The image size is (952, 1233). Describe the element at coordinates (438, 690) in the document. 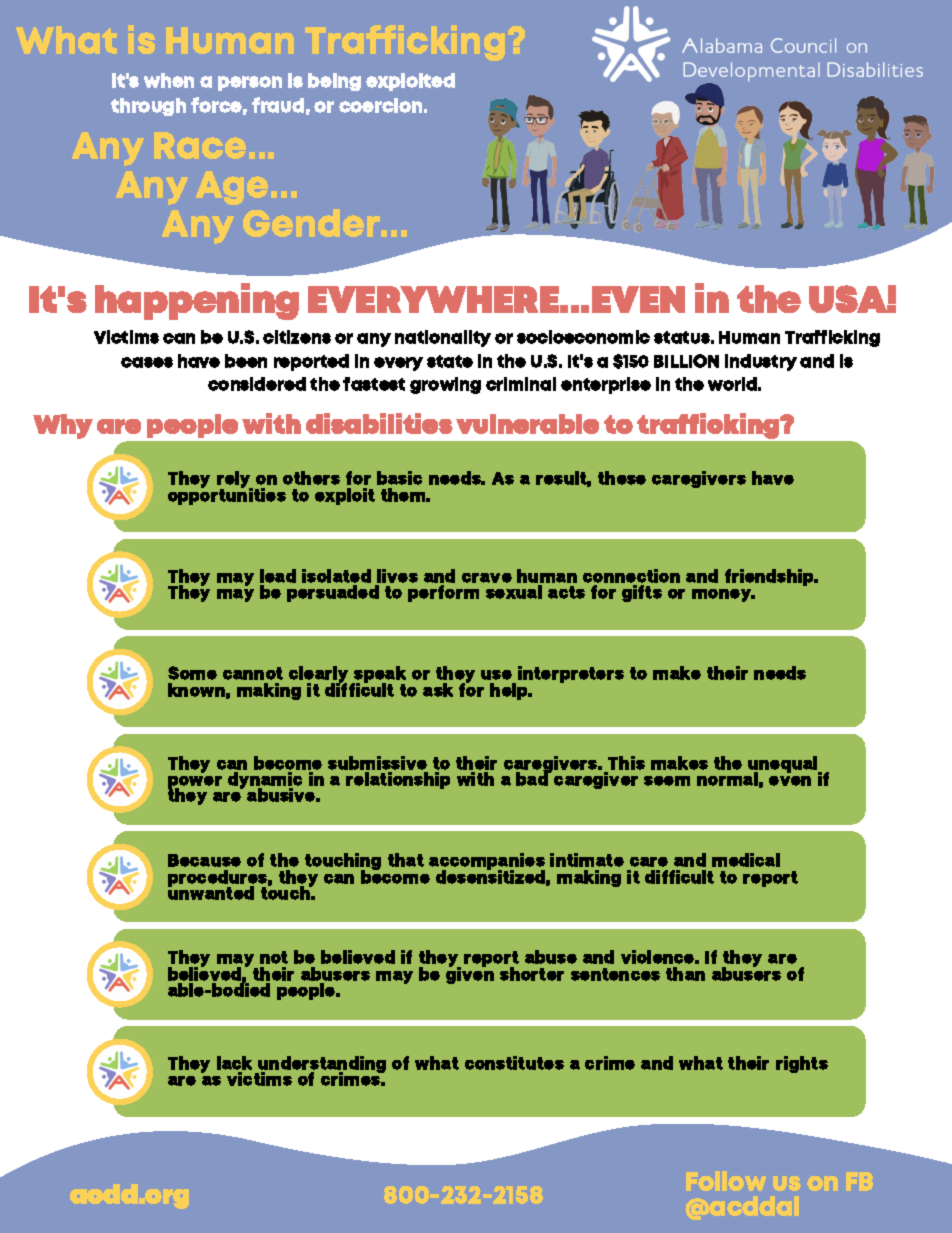

I see `ask` at that location.
